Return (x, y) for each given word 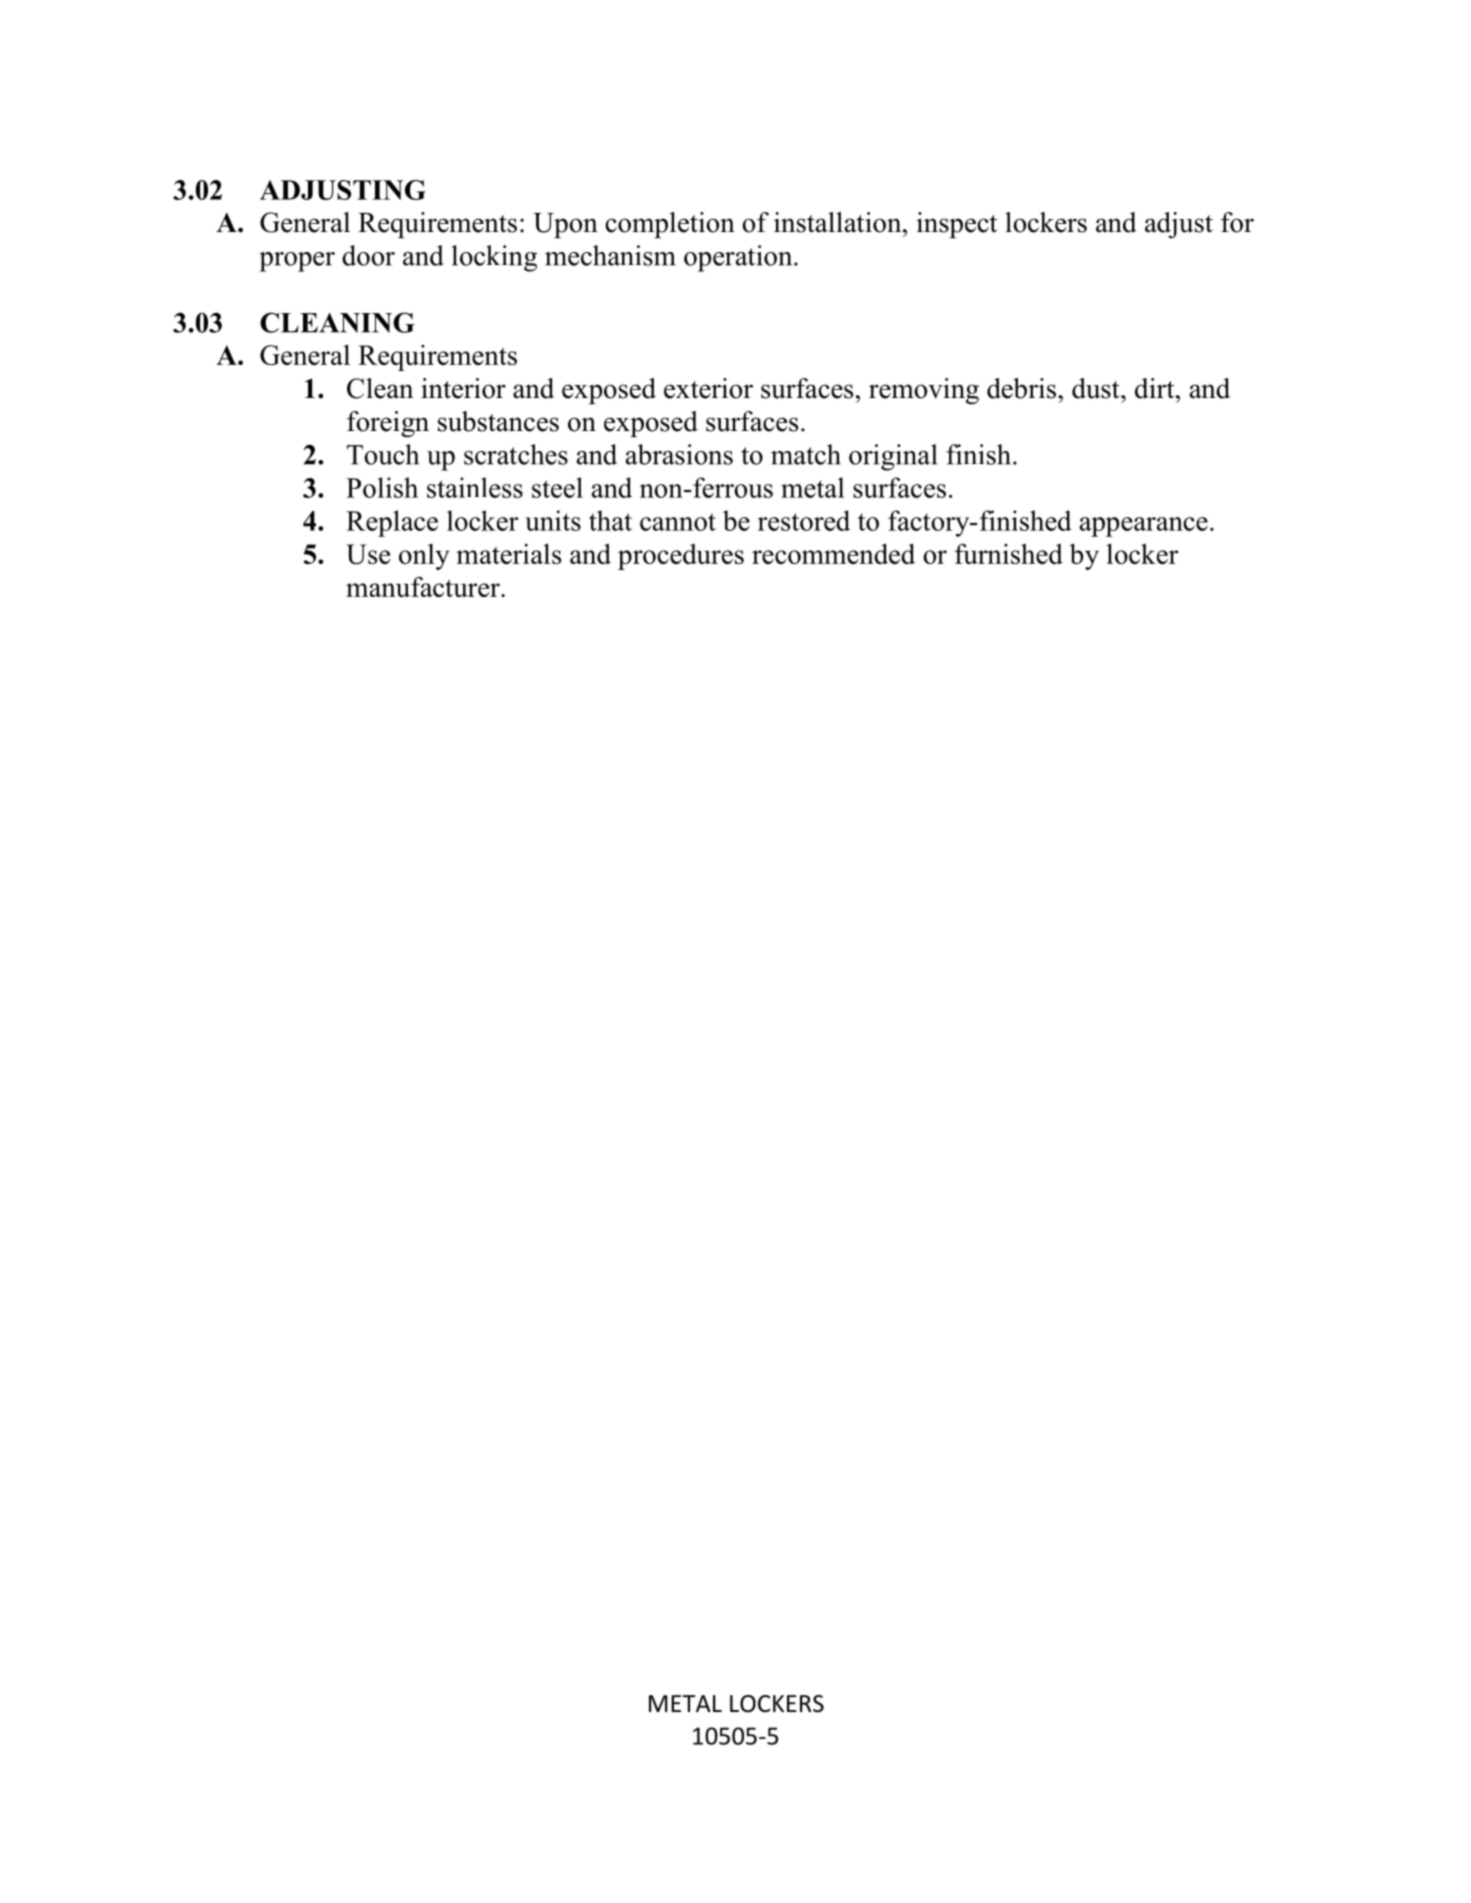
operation (739, 258)
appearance (1144, 527)
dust (1097, 388)
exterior (708, 388)
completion (670, 225)
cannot (678, 522)
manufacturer (424, 587)
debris (1023, 388)
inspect (957, 225)
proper (297, 262)
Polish (382, 487)
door (368, 255)
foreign (388, 424)
